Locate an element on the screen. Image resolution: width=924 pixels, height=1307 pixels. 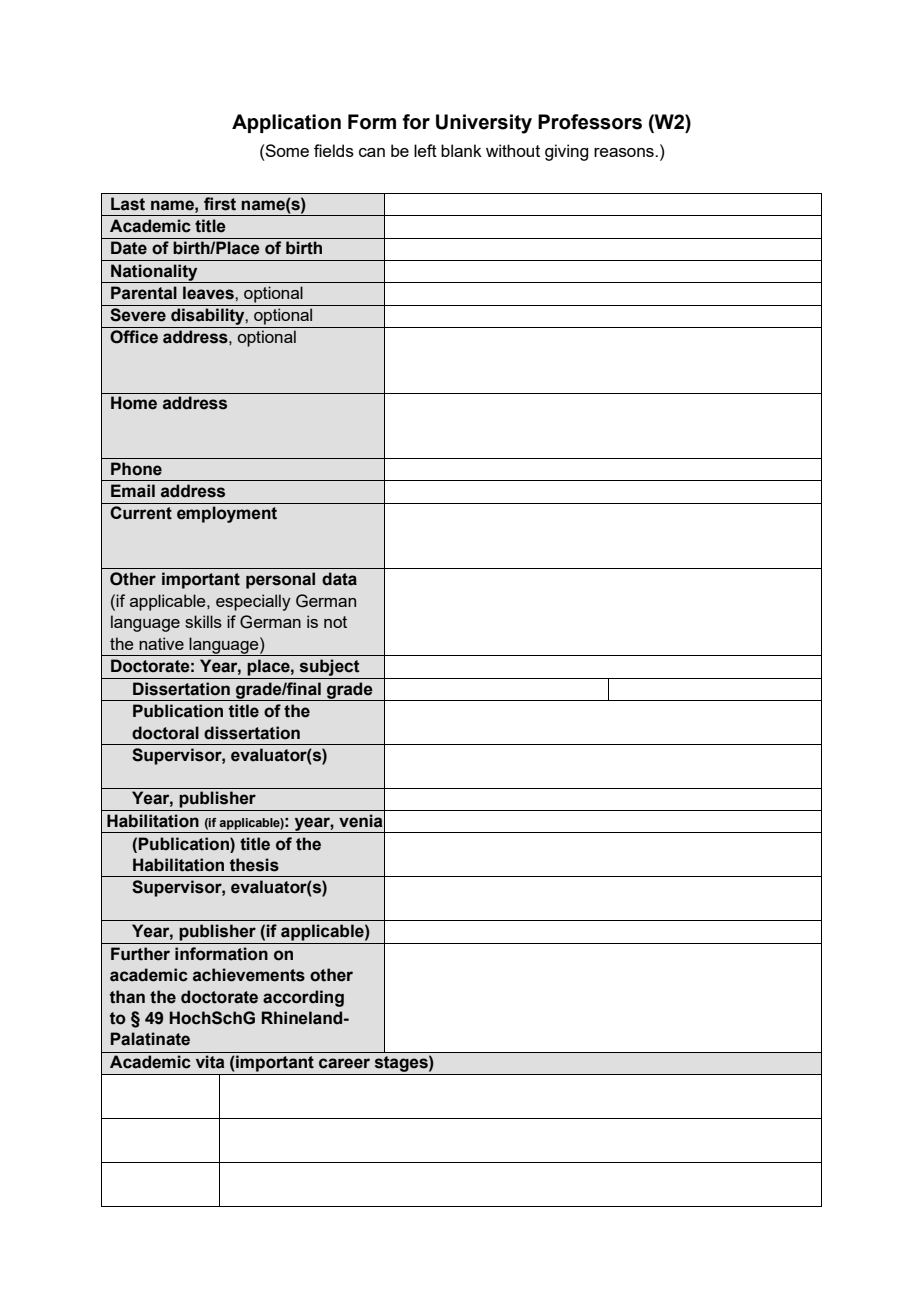
skills is located at coordinates (203, 621).
